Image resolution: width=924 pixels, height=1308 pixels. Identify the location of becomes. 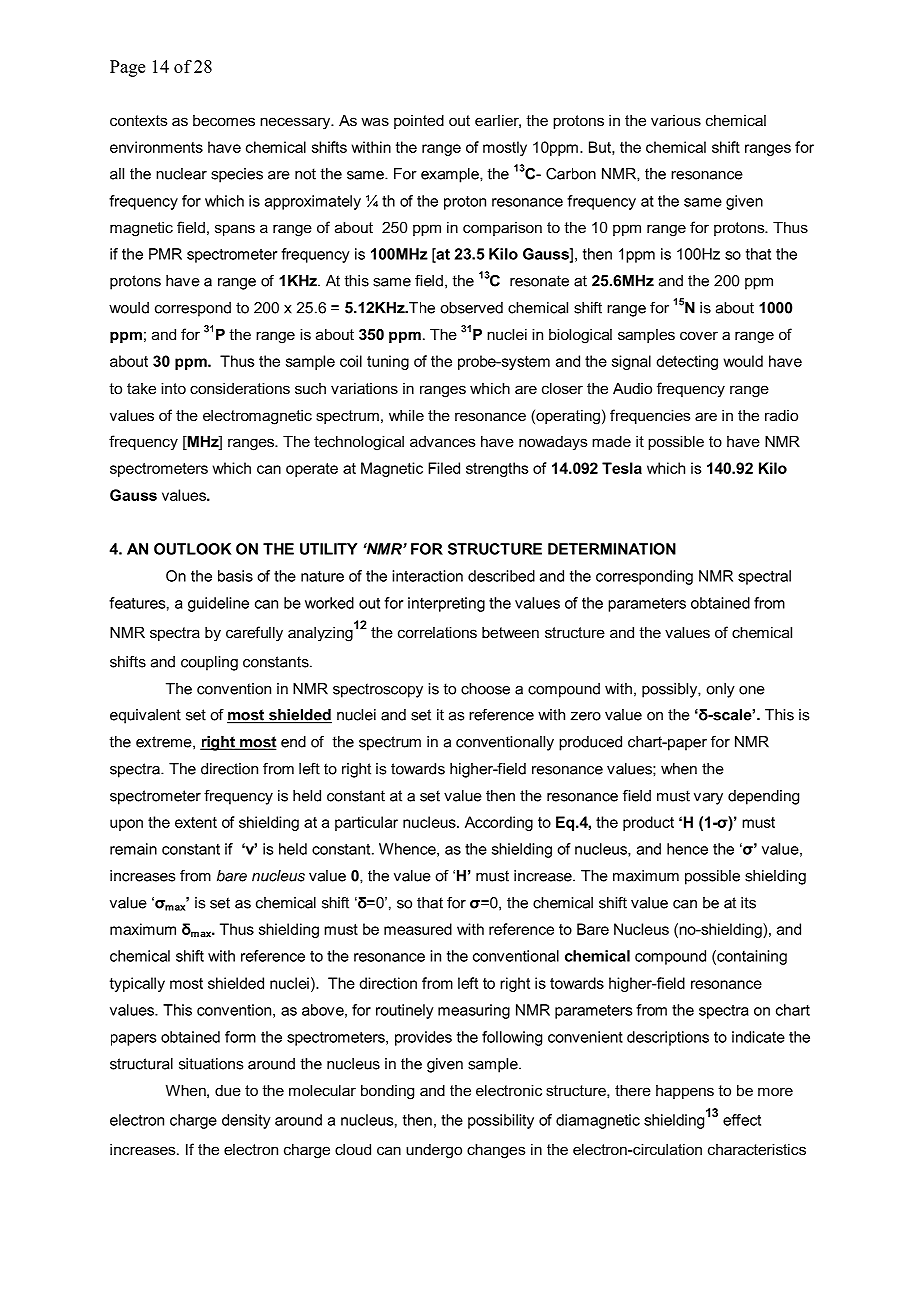
(224, 120).
